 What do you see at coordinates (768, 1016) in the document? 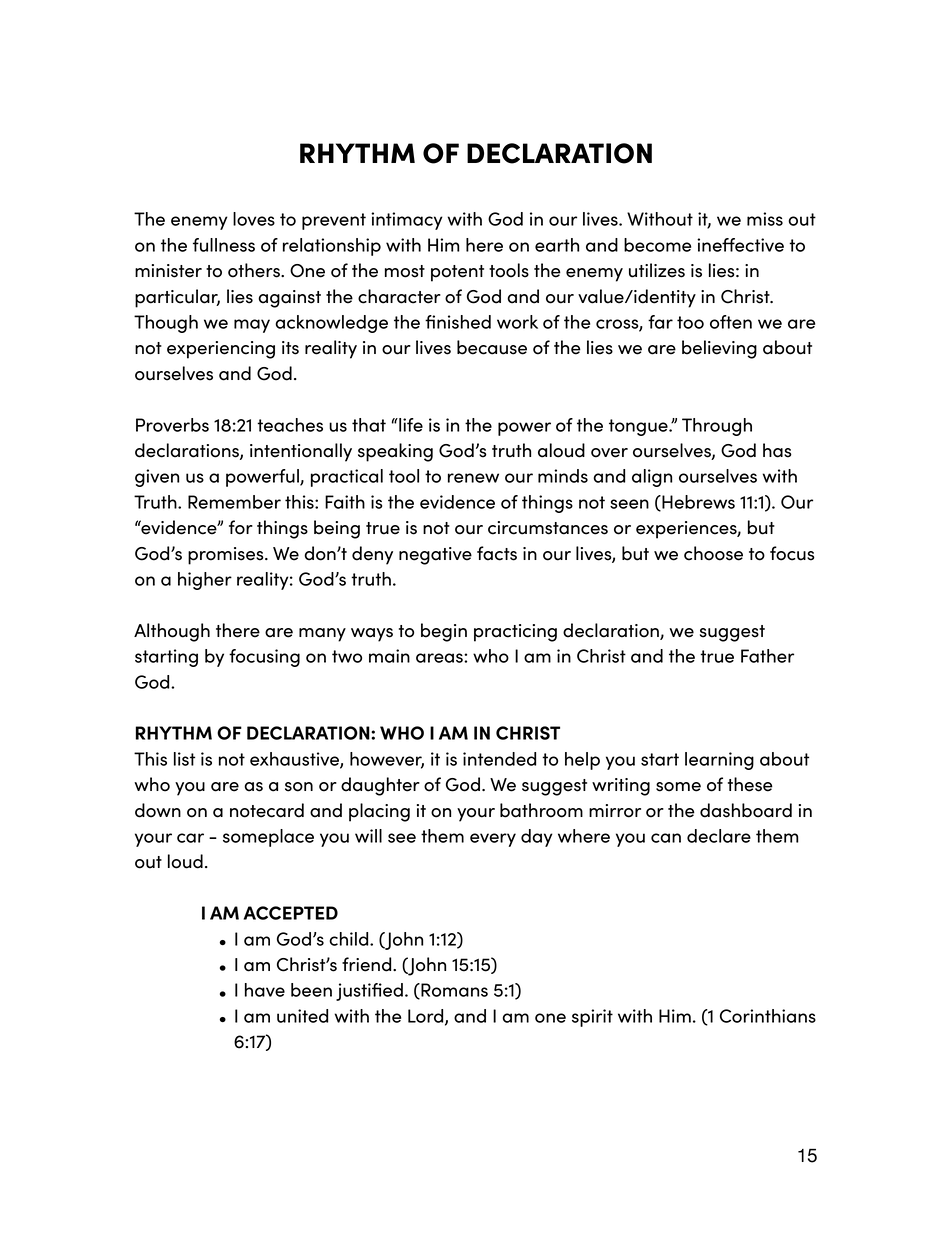
I see `Corinthians` at bounding box center [768, 1016].
